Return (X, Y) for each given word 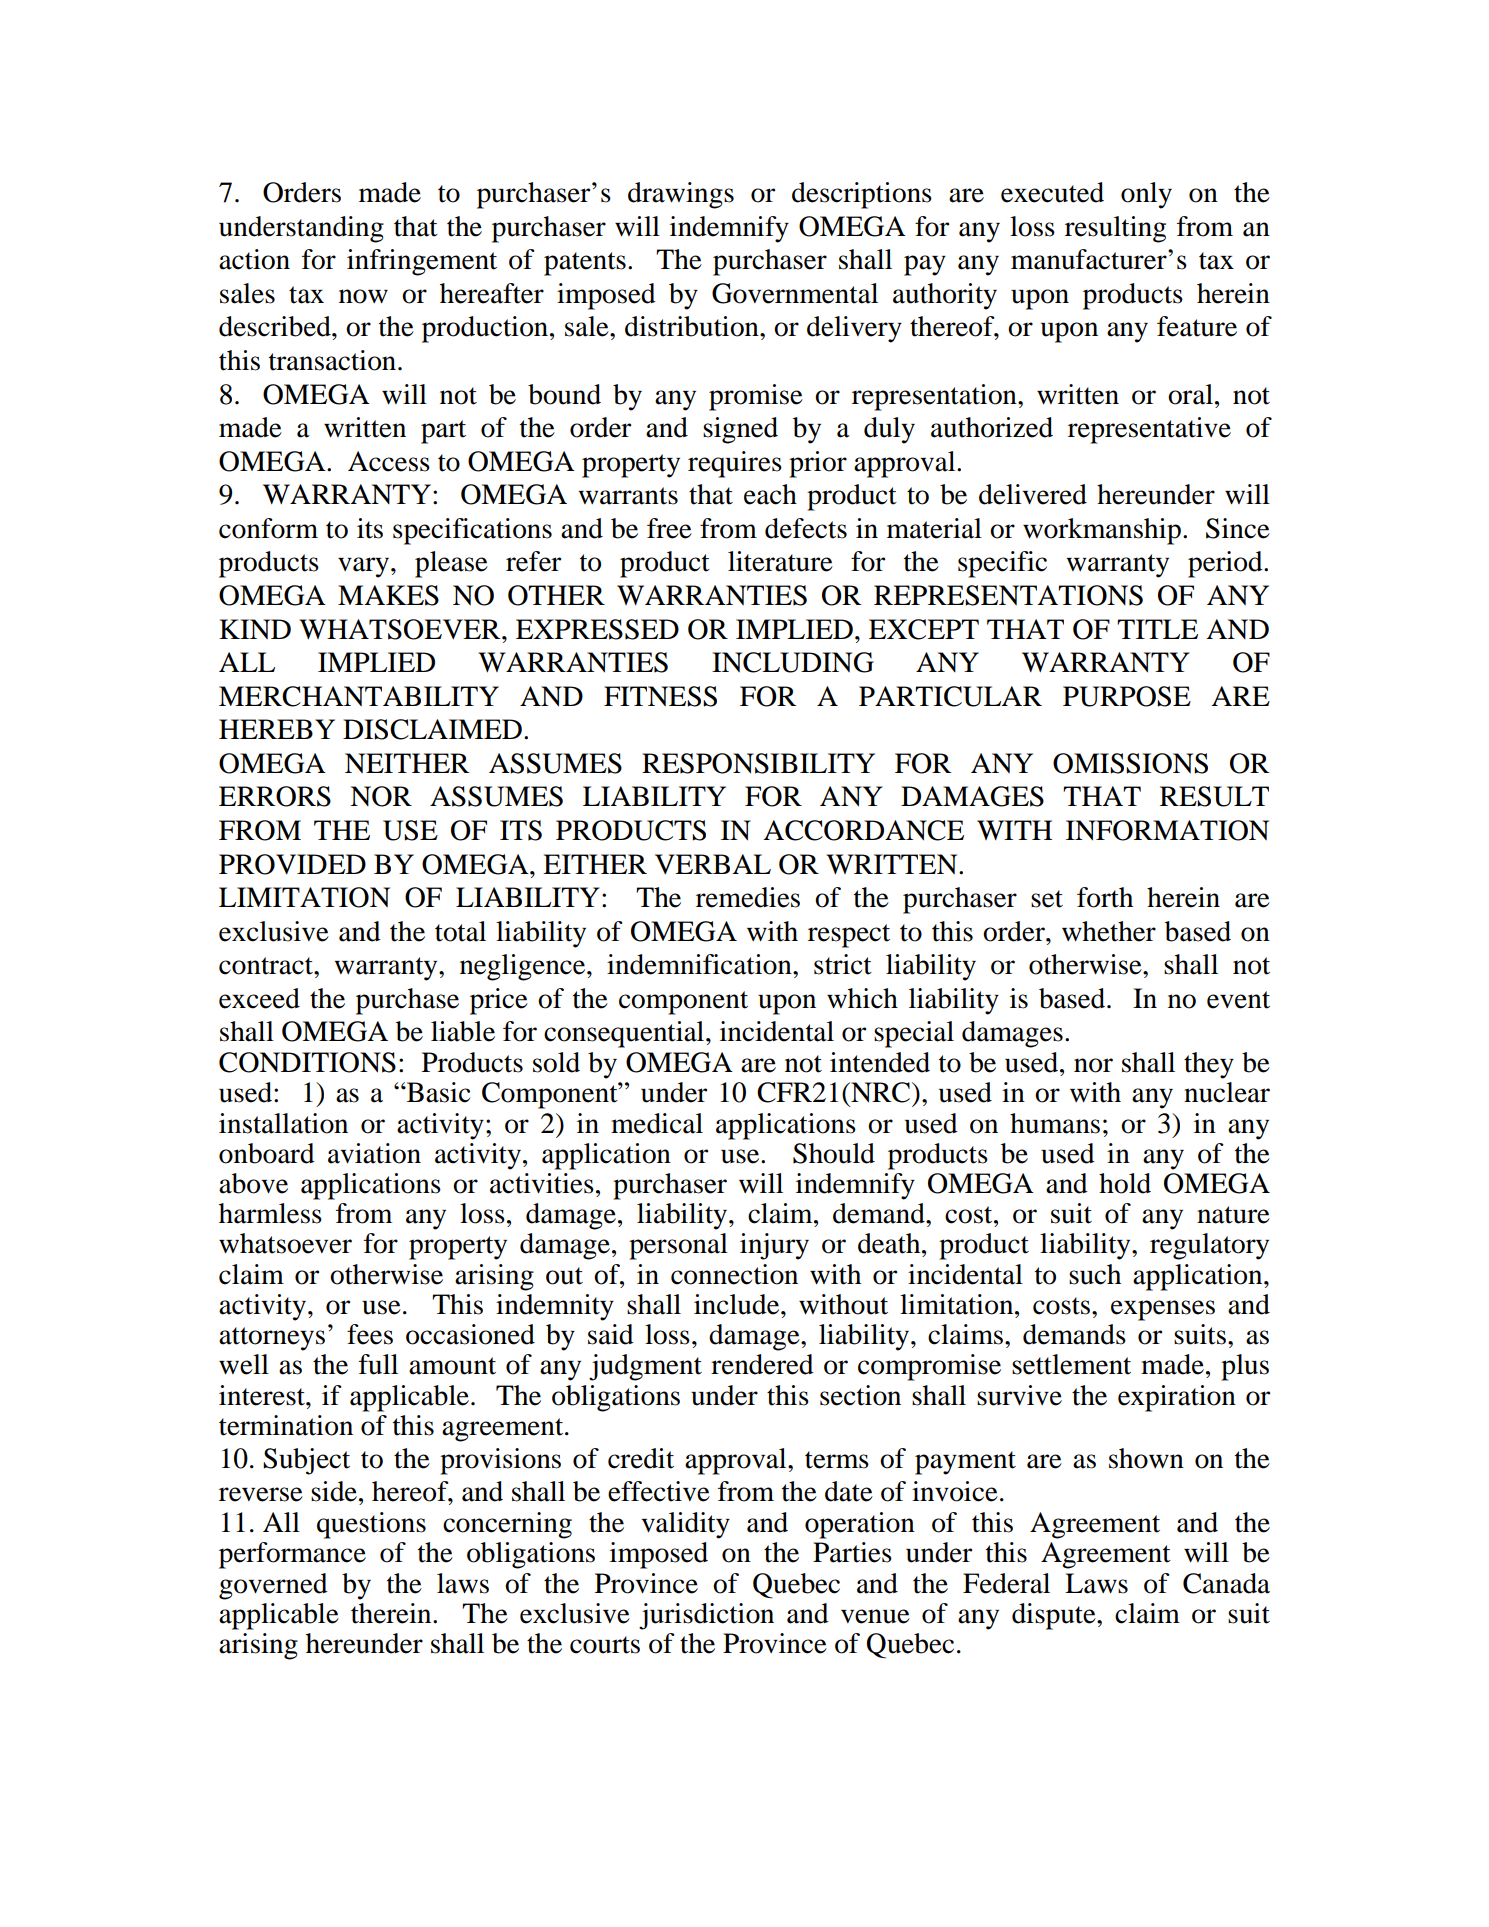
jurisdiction (706, 1616)
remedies (748, 897)
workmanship (1102, 531)
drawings (681, 195)
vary (363, 567)
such (1095, 1274)
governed (273, 1586)
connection (734, 1274)
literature (780, 561)
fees (370, 1334)
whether (1109, 931)
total (460, 931)
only (1146, 195)
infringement (422, 262)
